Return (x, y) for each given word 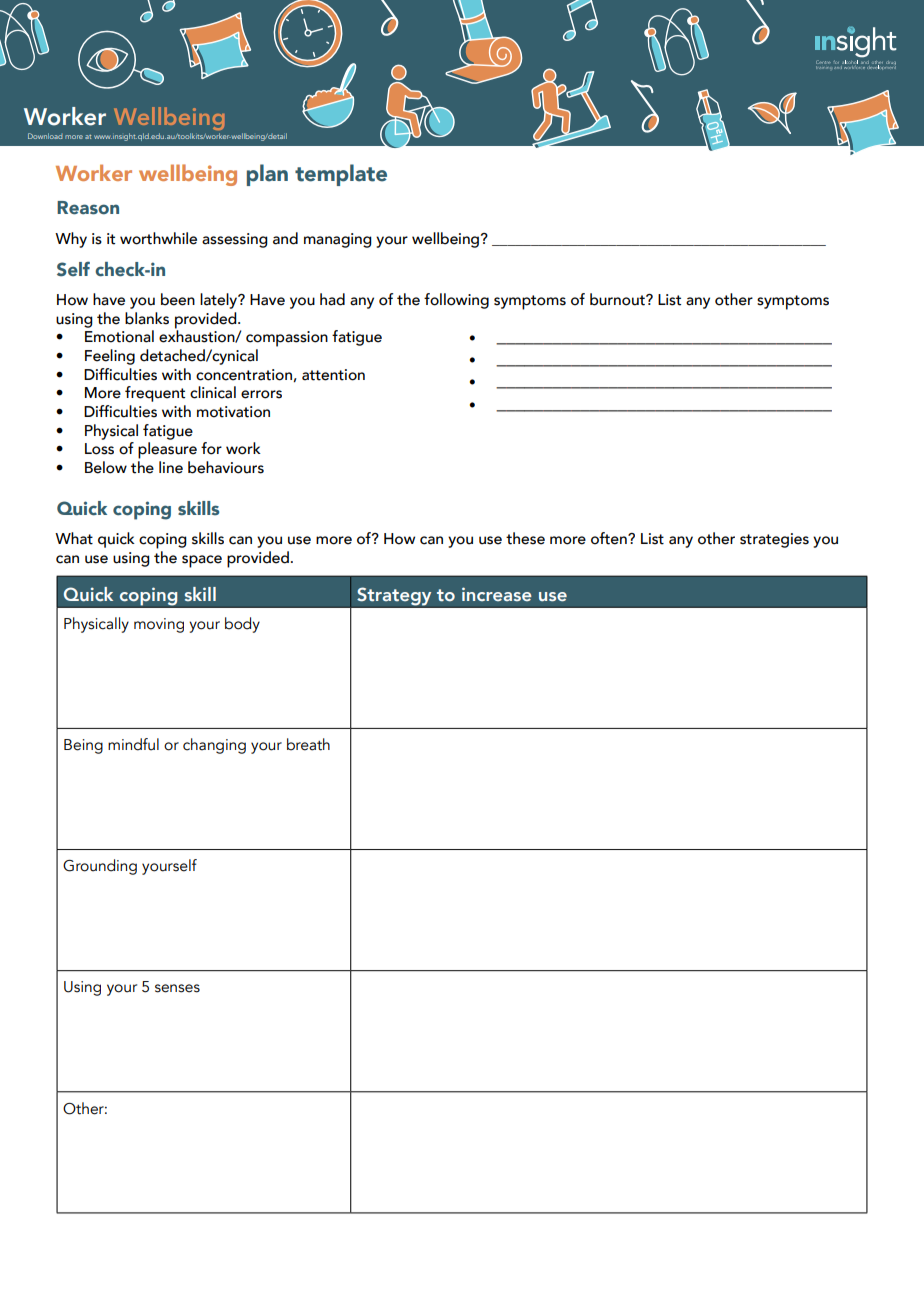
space (202, 561)
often (610, 538)
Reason (88, 208)
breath (308, 744)
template (341, 175)
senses (177, 988)
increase (497, 594)
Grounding (100, 867)
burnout (618, 299)
